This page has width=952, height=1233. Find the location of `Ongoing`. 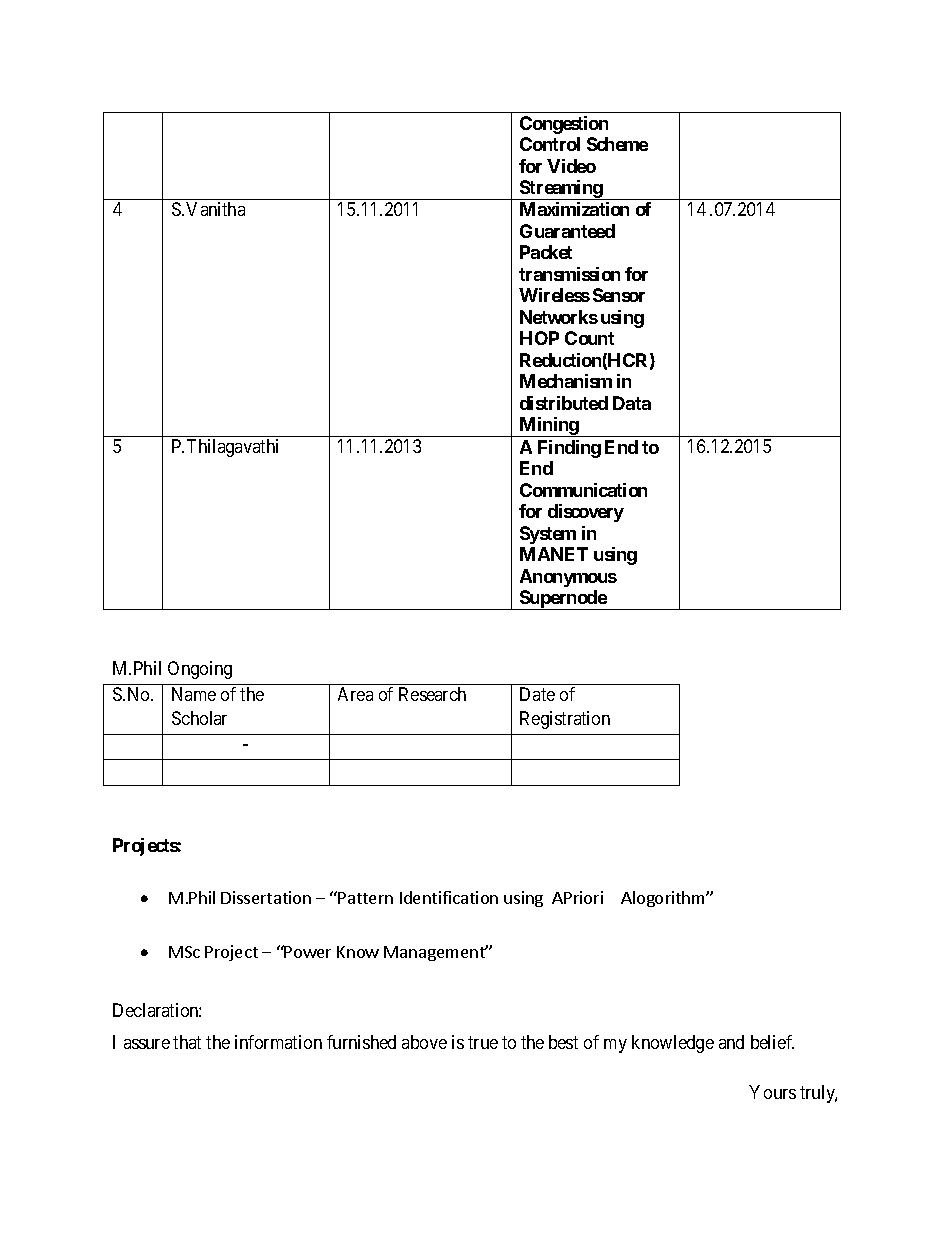

Ongoing is located at coordinates (200, 670).
